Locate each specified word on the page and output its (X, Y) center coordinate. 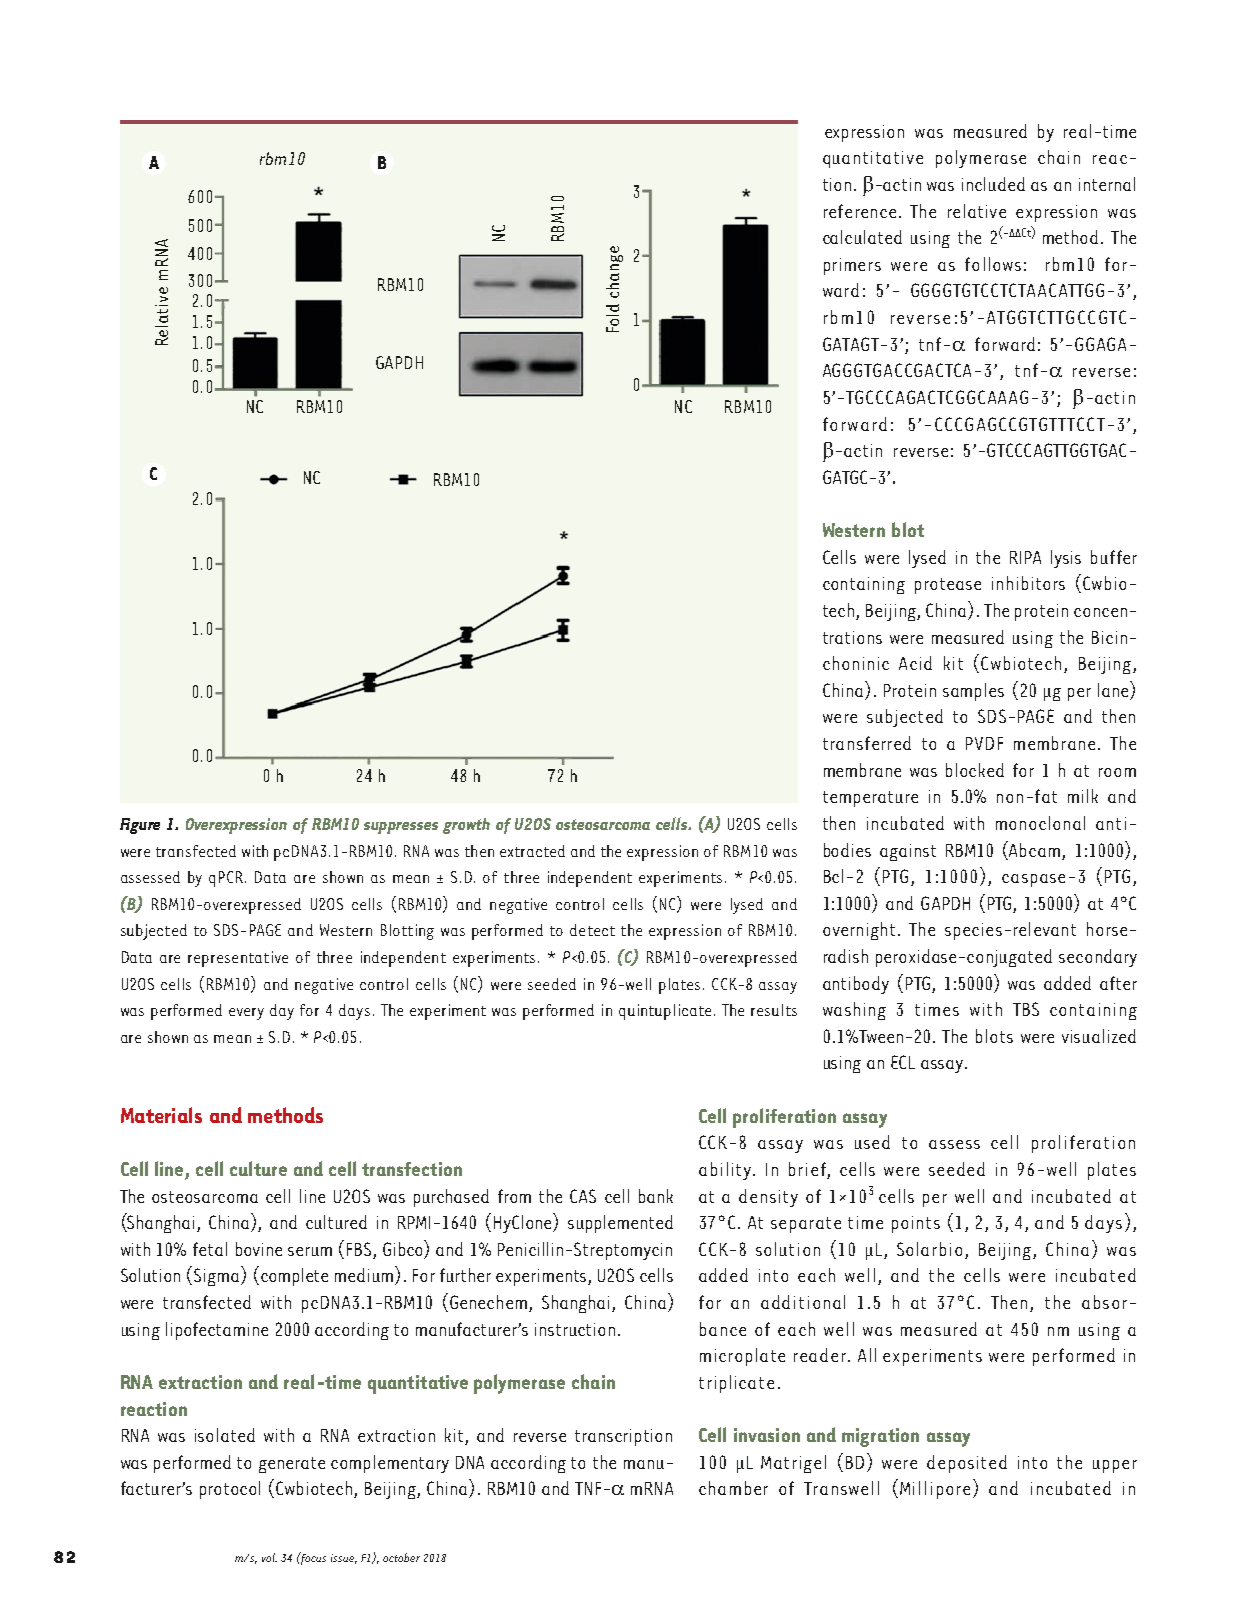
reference (860, 211)
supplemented (620, 1224)
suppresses (401, 828)
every (246, 1014)
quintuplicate (665, 1012)
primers (852, 266)
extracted (532, 851)
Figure (140, 826)
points (916, 1224)
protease (948, 586)
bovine (259, 1249)
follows (993, 264)
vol (269, 1557)
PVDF (984, 743)
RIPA (1025, 557)
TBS (1026, 1009)
